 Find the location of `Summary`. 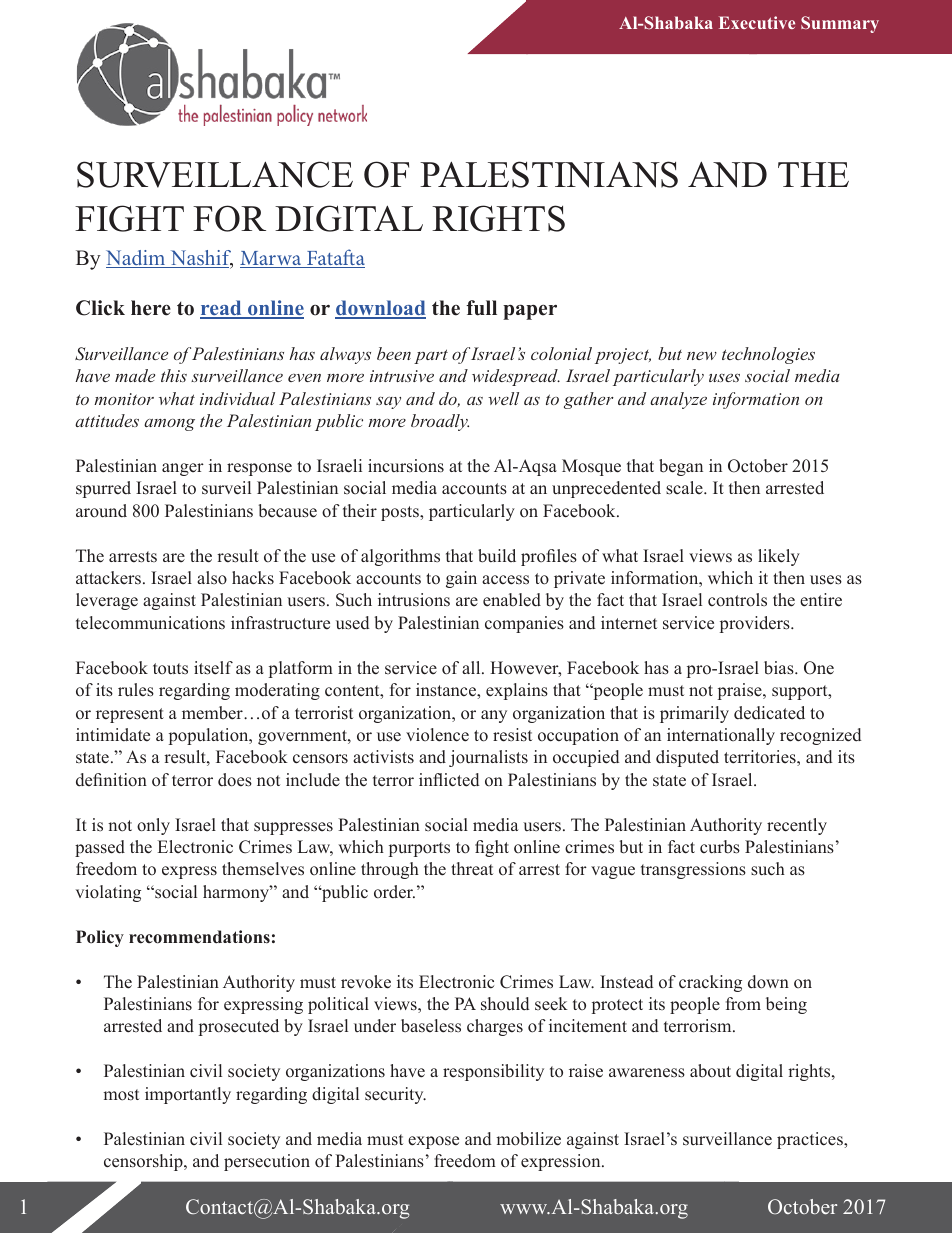

Summary is located at coordinates (840, 24).
